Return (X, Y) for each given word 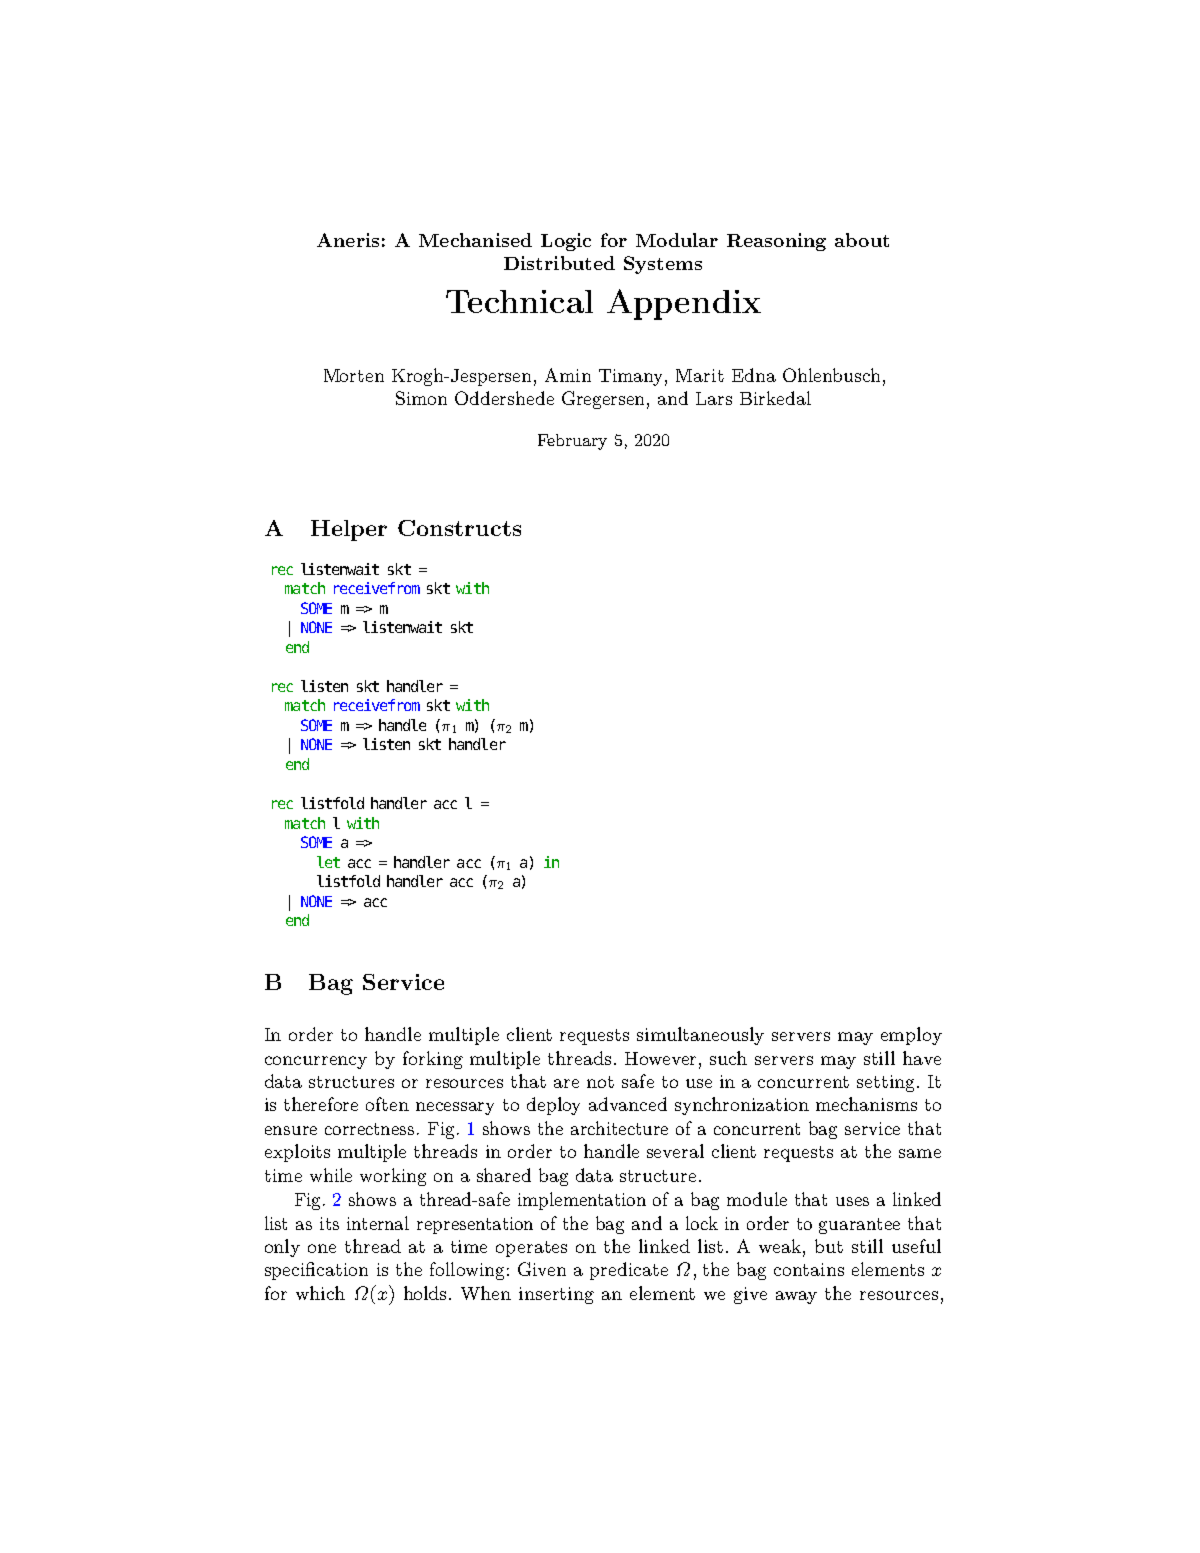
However (662, 1058)
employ (911, 1036)
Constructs (459, 528)
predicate (629, 1271)
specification (316, 1271)
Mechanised (475, 240)
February (572, 442)
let (328, 862)
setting (885, 1083)
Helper (349, 530)
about (862, 240)
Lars (714, 398)
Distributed (559, 263)
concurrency (316, 1062)
